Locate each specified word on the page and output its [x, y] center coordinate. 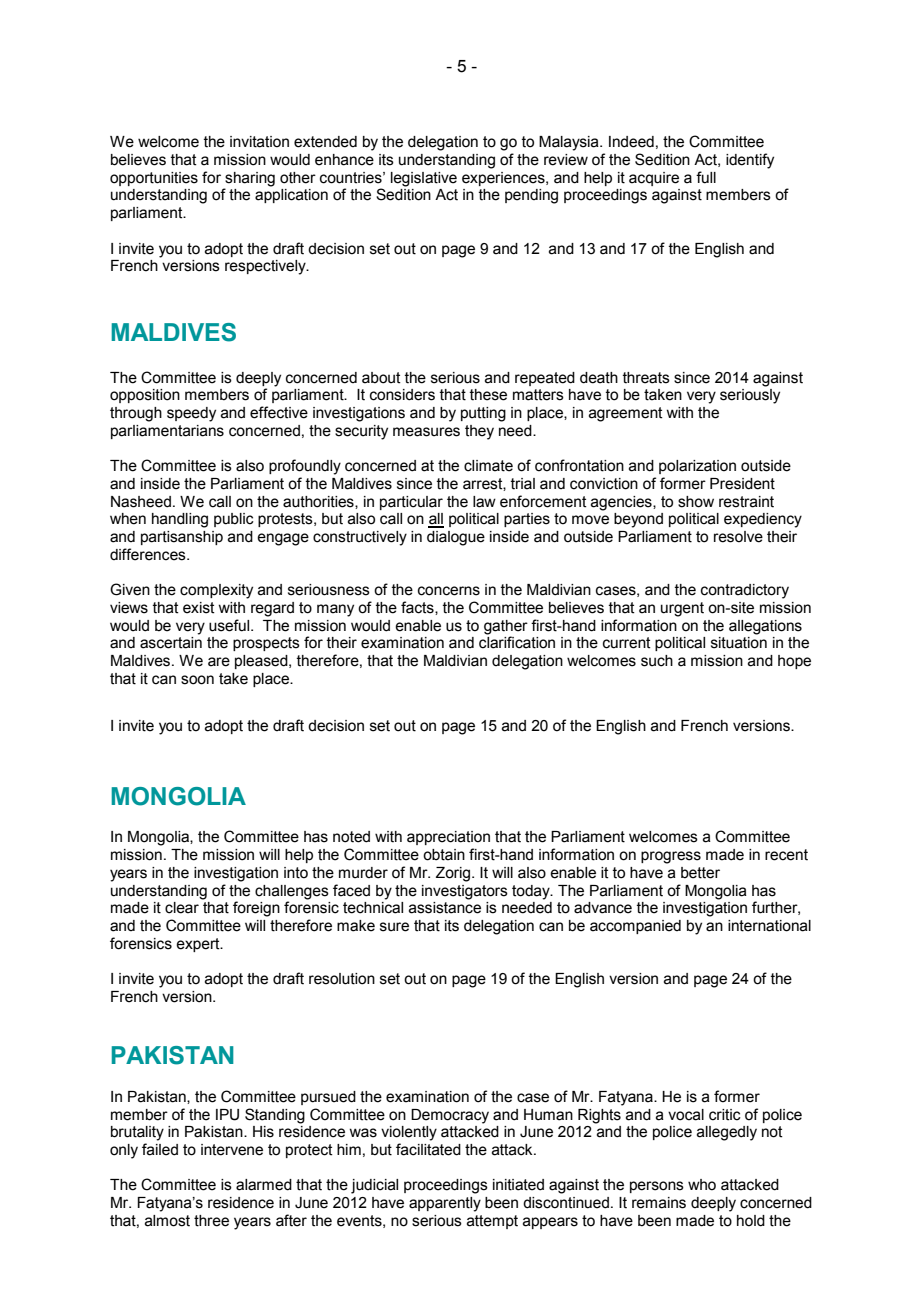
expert [199, 945]
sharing [250, 179]
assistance [445, 908]
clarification [517, 642]
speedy [191, 414]
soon [197, 680]
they [479, 432]
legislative [424, 179]
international [769, 926]
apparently [445, 1204]
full [706, 177]
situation [739, 643]
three [211, 1221]
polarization [697, 467]
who [702, 1185]
